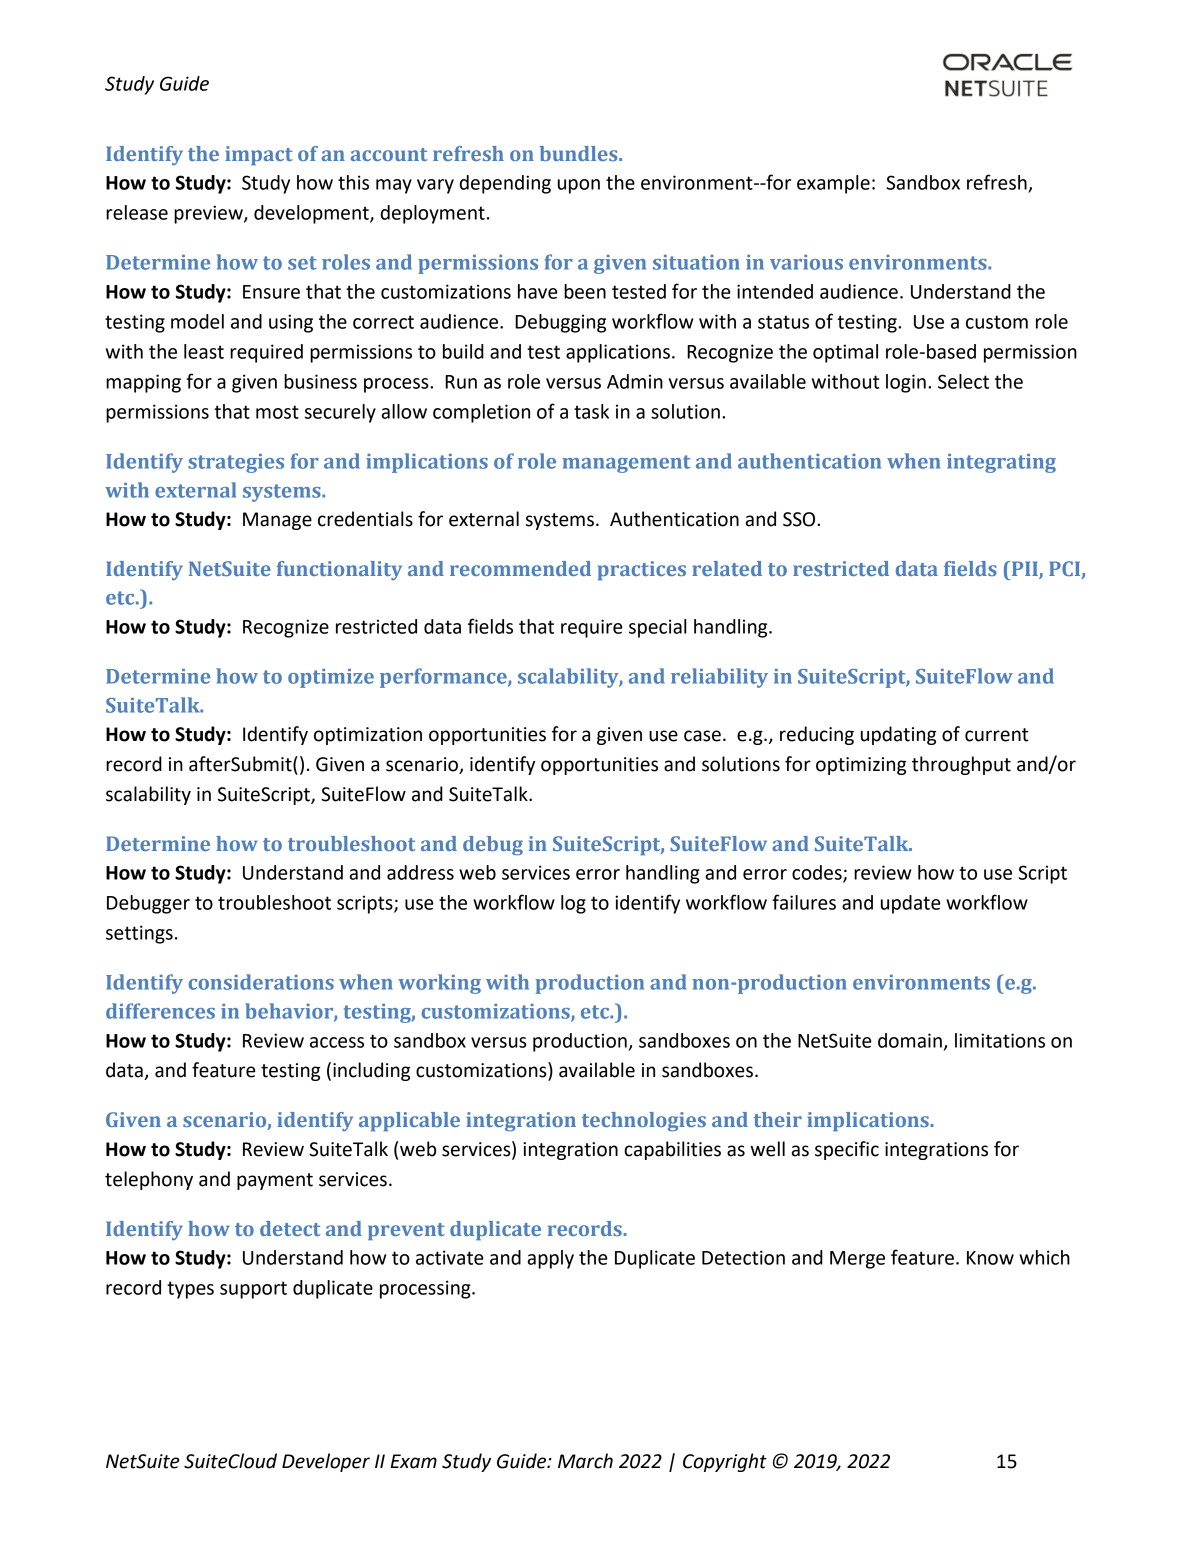 This image has height=1544, width=1193. I want to click on upon, so click(579, 186).
